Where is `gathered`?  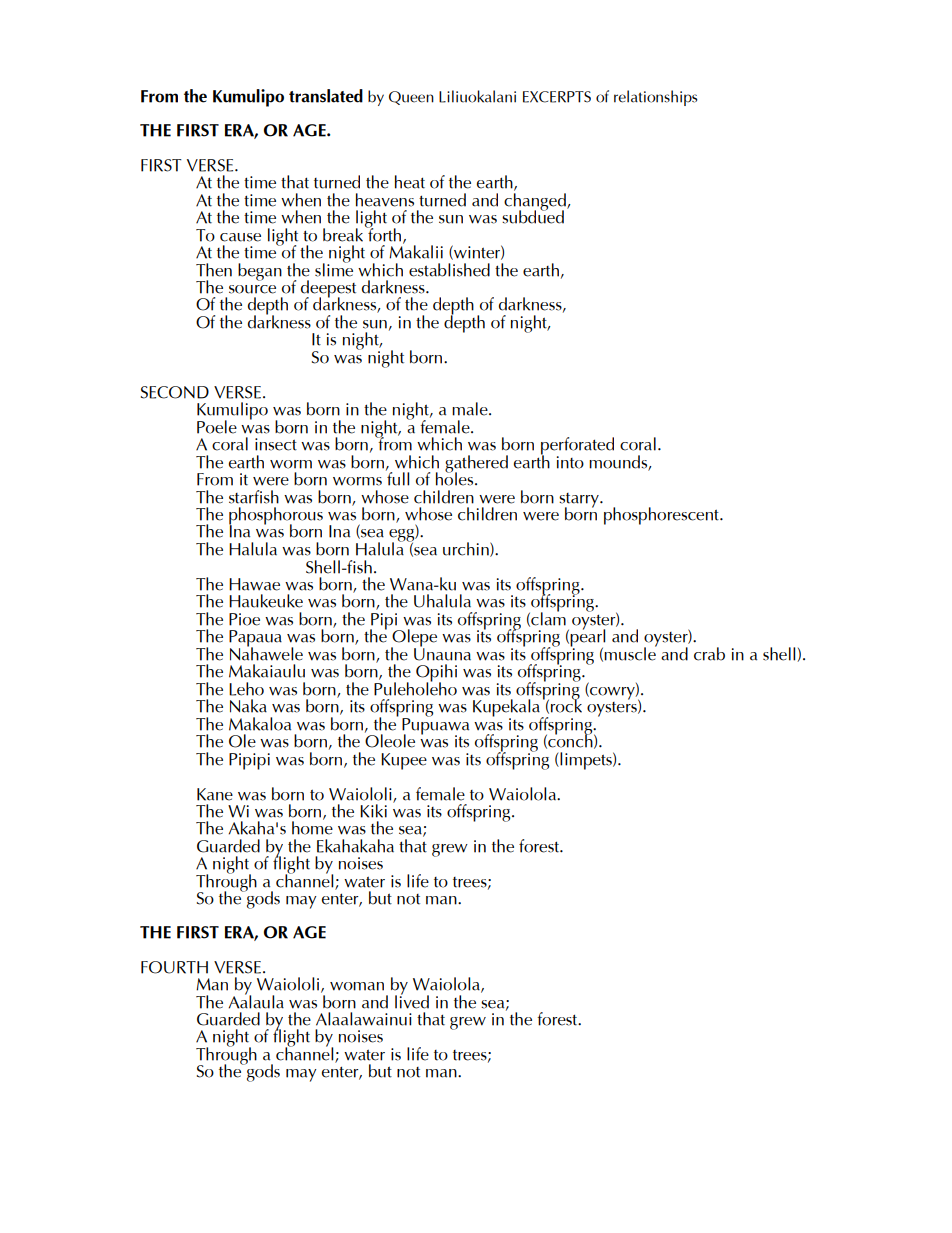
gathered is located at coordinates (476, 465).
